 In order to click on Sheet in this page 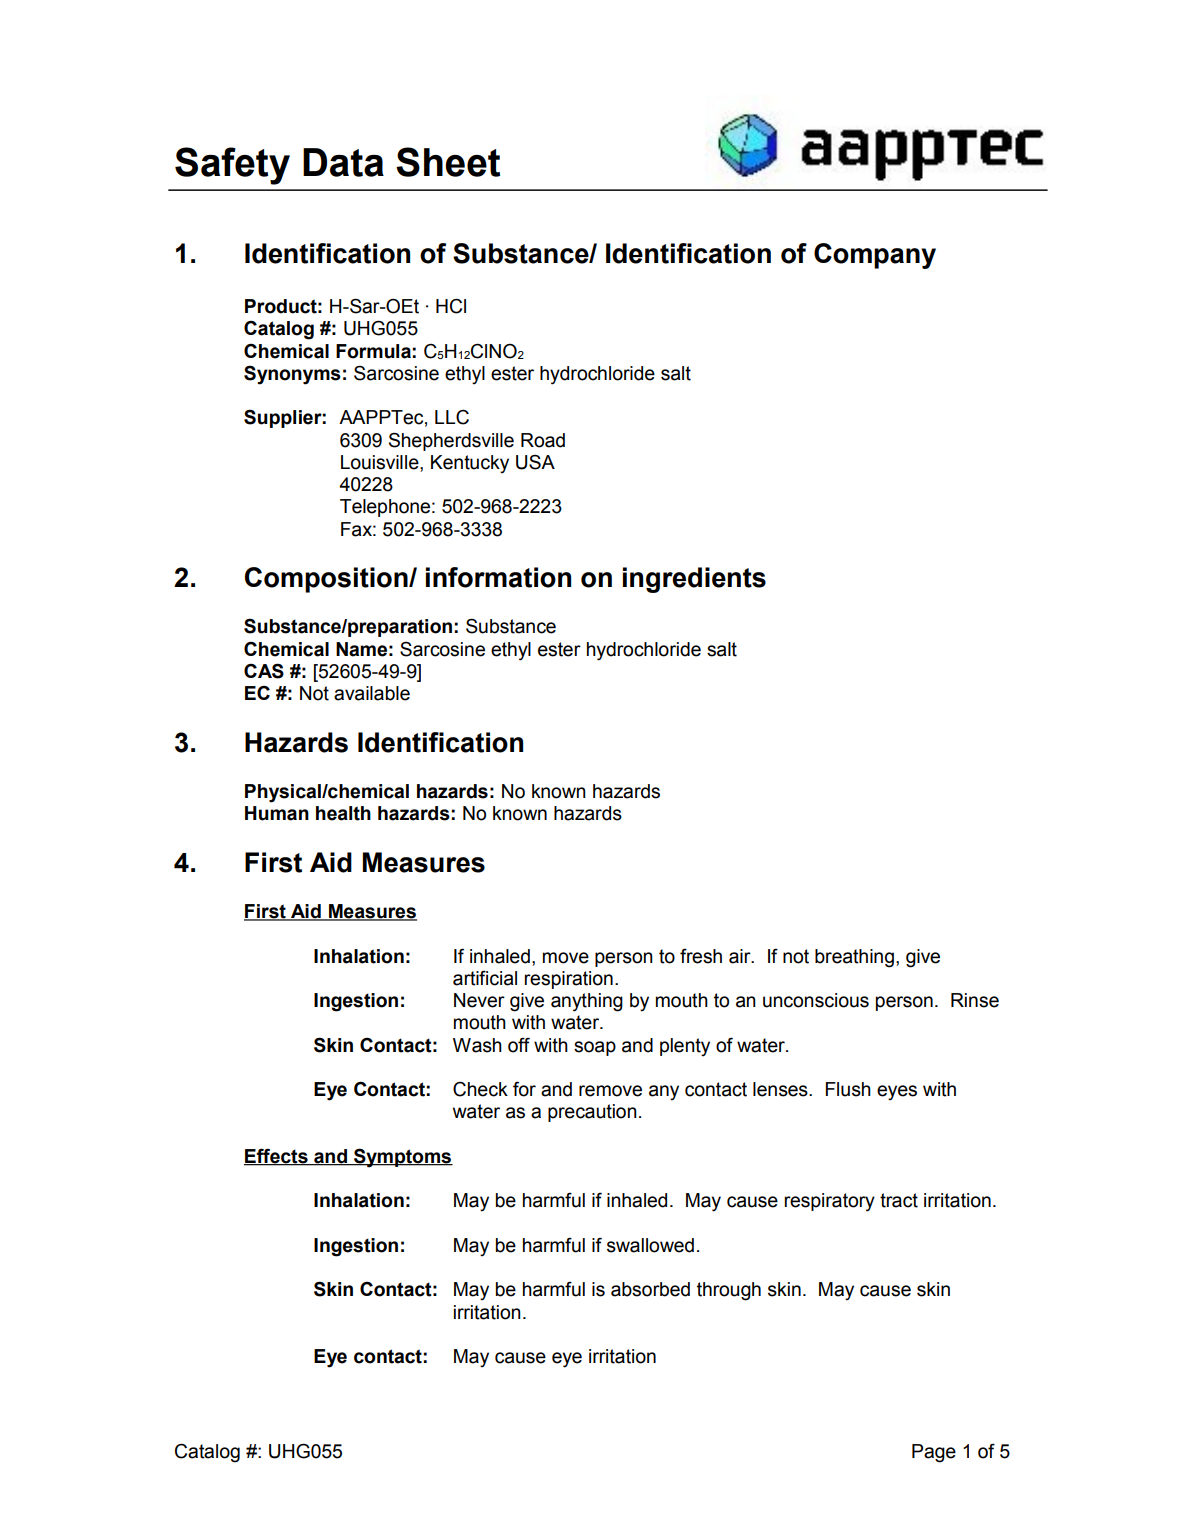, I will do `click(448, 162)`.
